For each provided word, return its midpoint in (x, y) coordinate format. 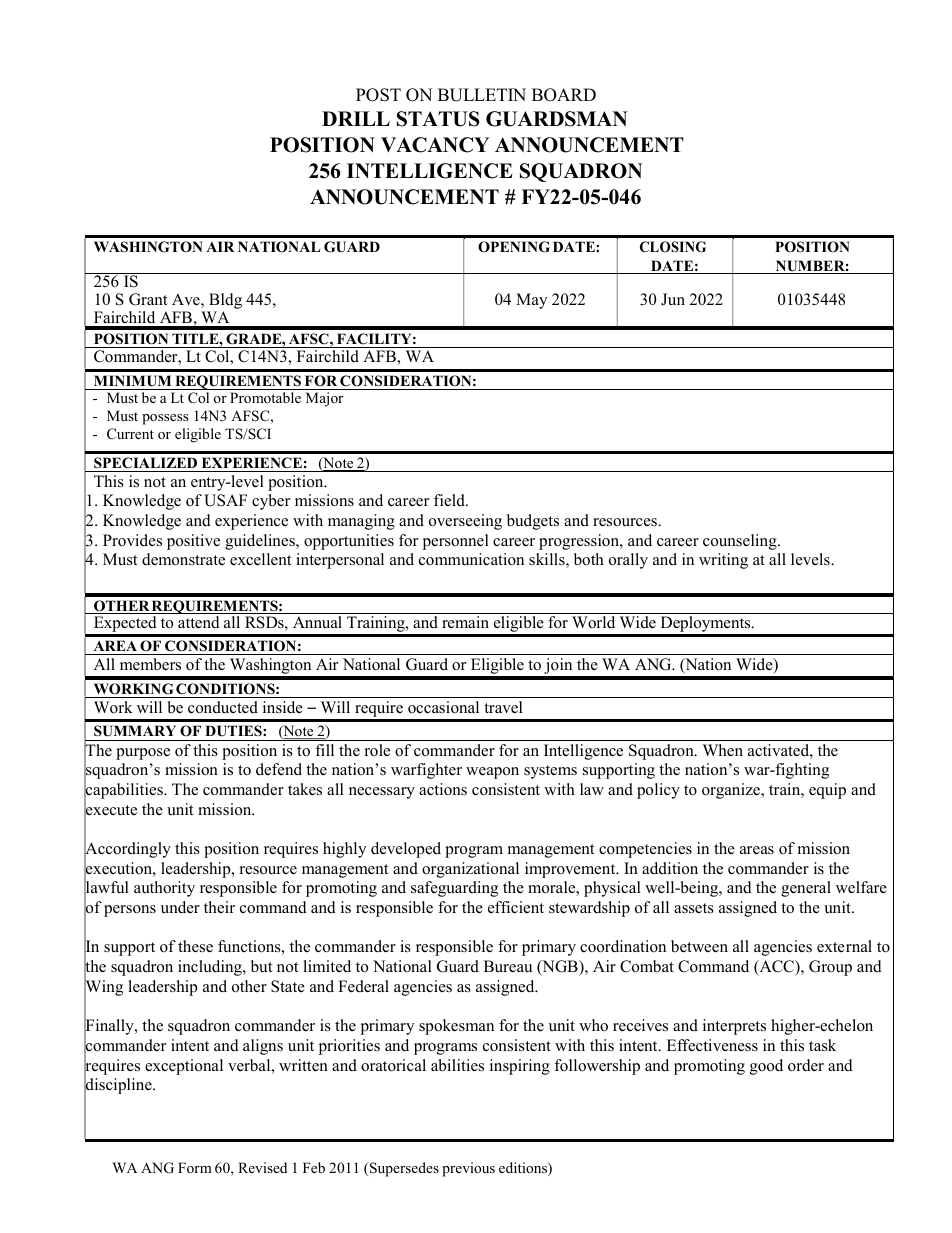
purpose (143, 754)
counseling (741, 542)
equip (827, 791)
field (450, 500)
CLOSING (673, 247)
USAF (225, 500)
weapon (492, 773)
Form (195, 1167)
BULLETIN (482, 95)
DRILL (356, 118)
